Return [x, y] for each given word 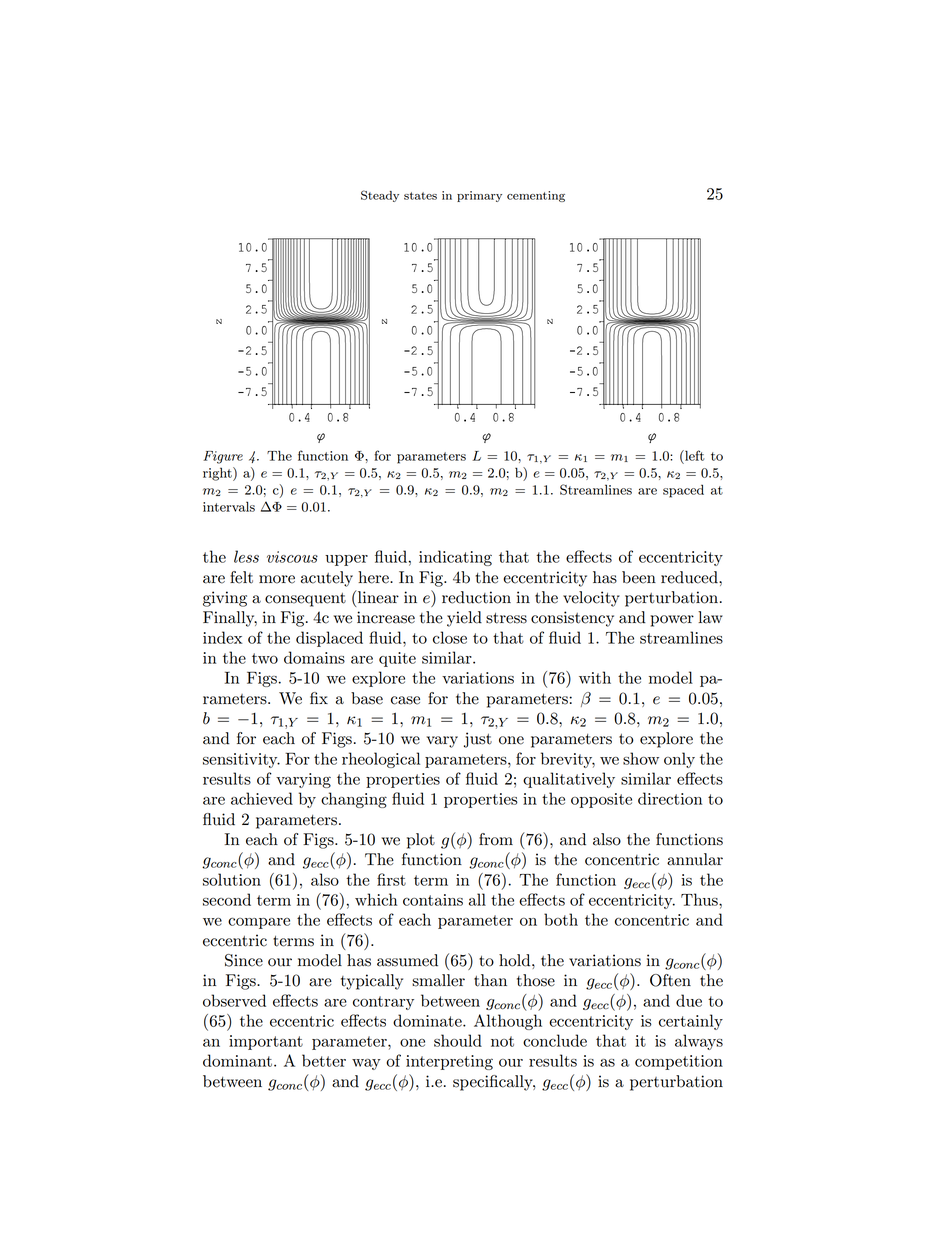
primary [479, 196]
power [672, 621]
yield [464, 619]
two [265, 658]
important [266, 1042]
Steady [380, 196]
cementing [536, 196]
